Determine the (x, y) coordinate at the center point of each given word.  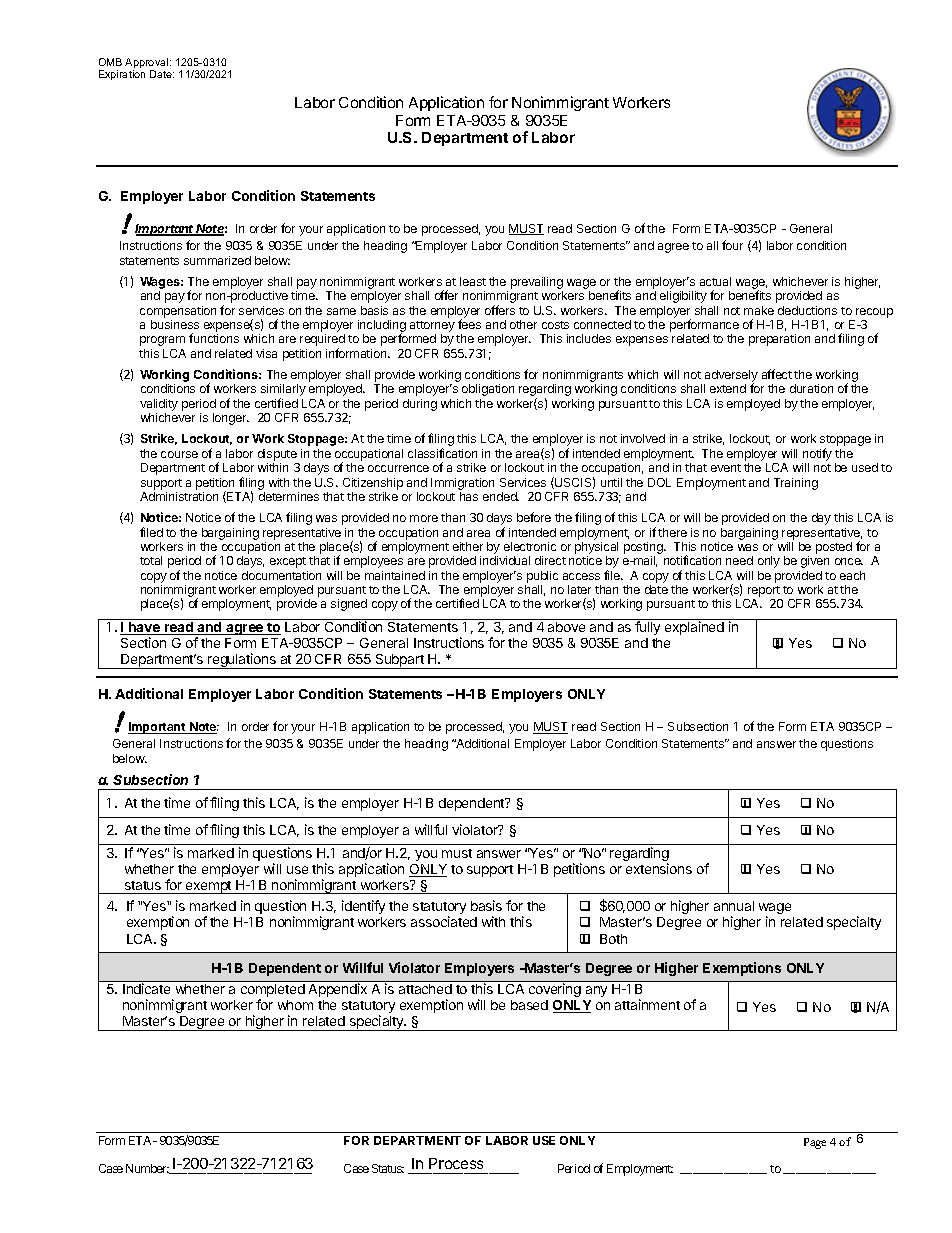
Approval (148, 64)
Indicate (146, 988)
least (473, 281)
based (529, 1005)
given (815, 562)
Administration (179, 496)
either (468, 546)
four (732, 245)
